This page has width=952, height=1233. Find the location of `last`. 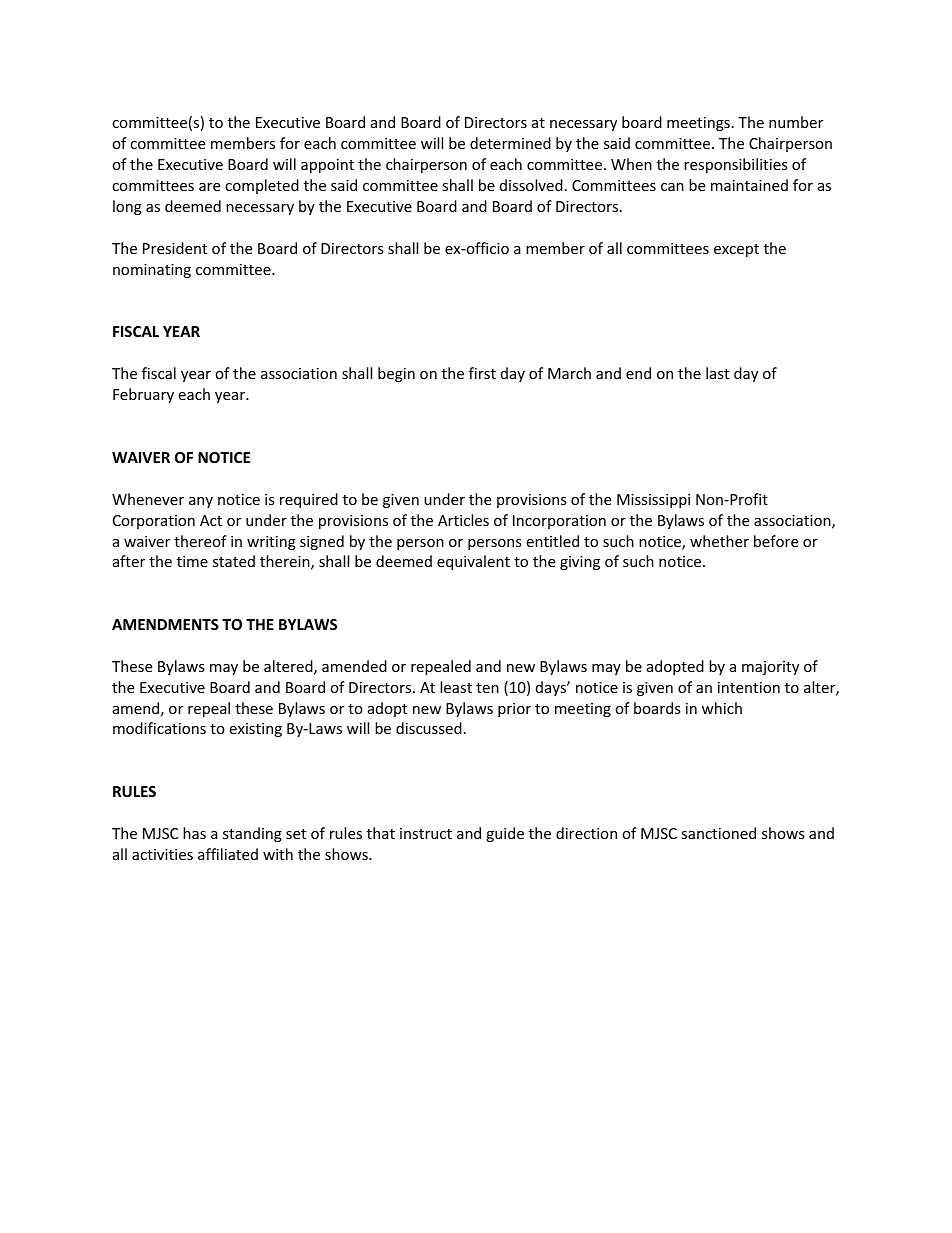

last is located at coordinates (717, 373).
